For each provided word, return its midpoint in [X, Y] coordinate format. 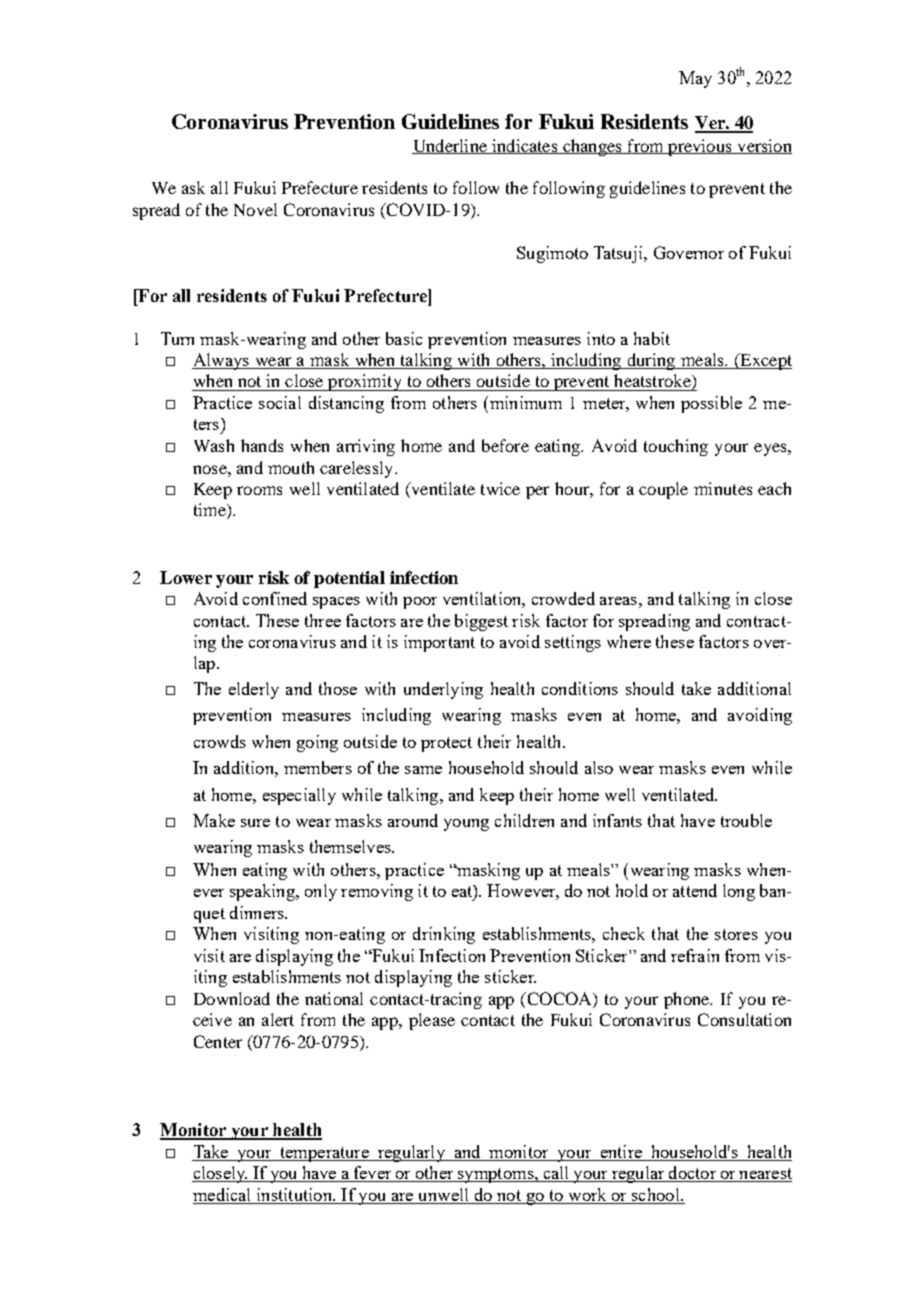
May [695, 79]
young [466, 825]
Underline [450, 146]
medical [221, 1194]
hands [262, 445]
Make [214, 820]
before [505, 445]
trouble [746, 820]
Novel [255, 209]
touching [676, 447]
